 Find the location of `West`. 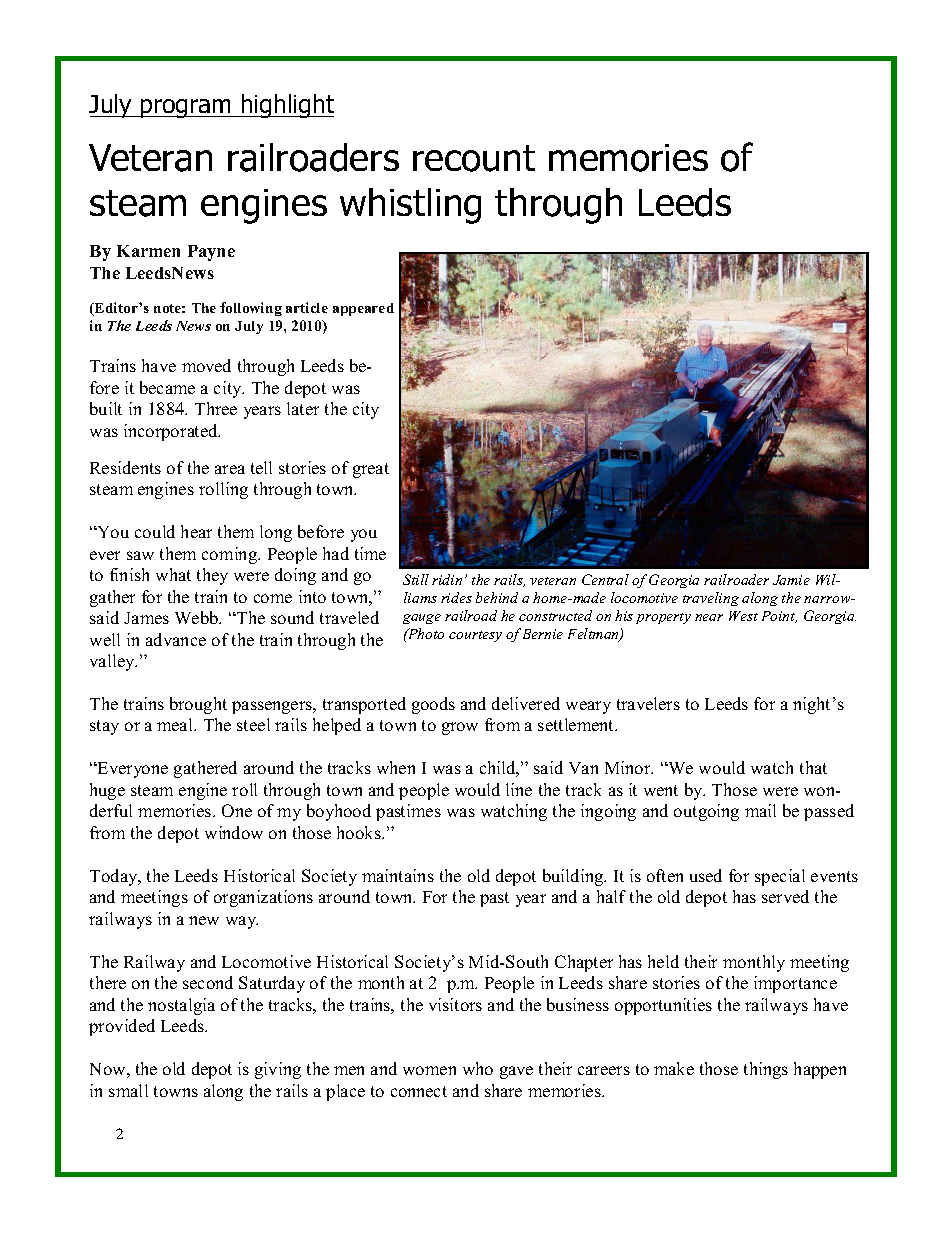

West is located at coordinates (743, 616).
